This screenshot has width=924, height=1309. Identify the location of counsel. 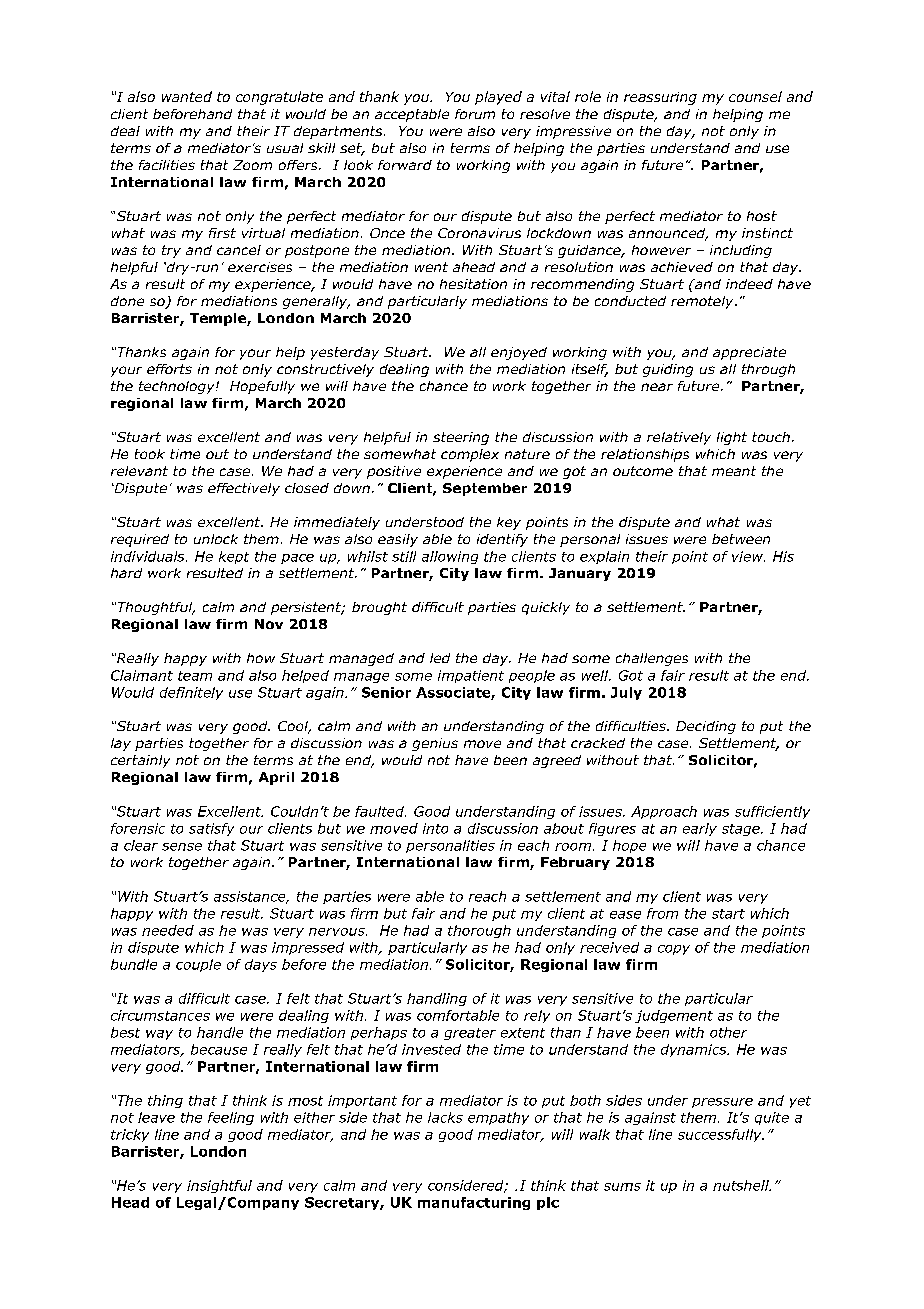
(755, 96).
